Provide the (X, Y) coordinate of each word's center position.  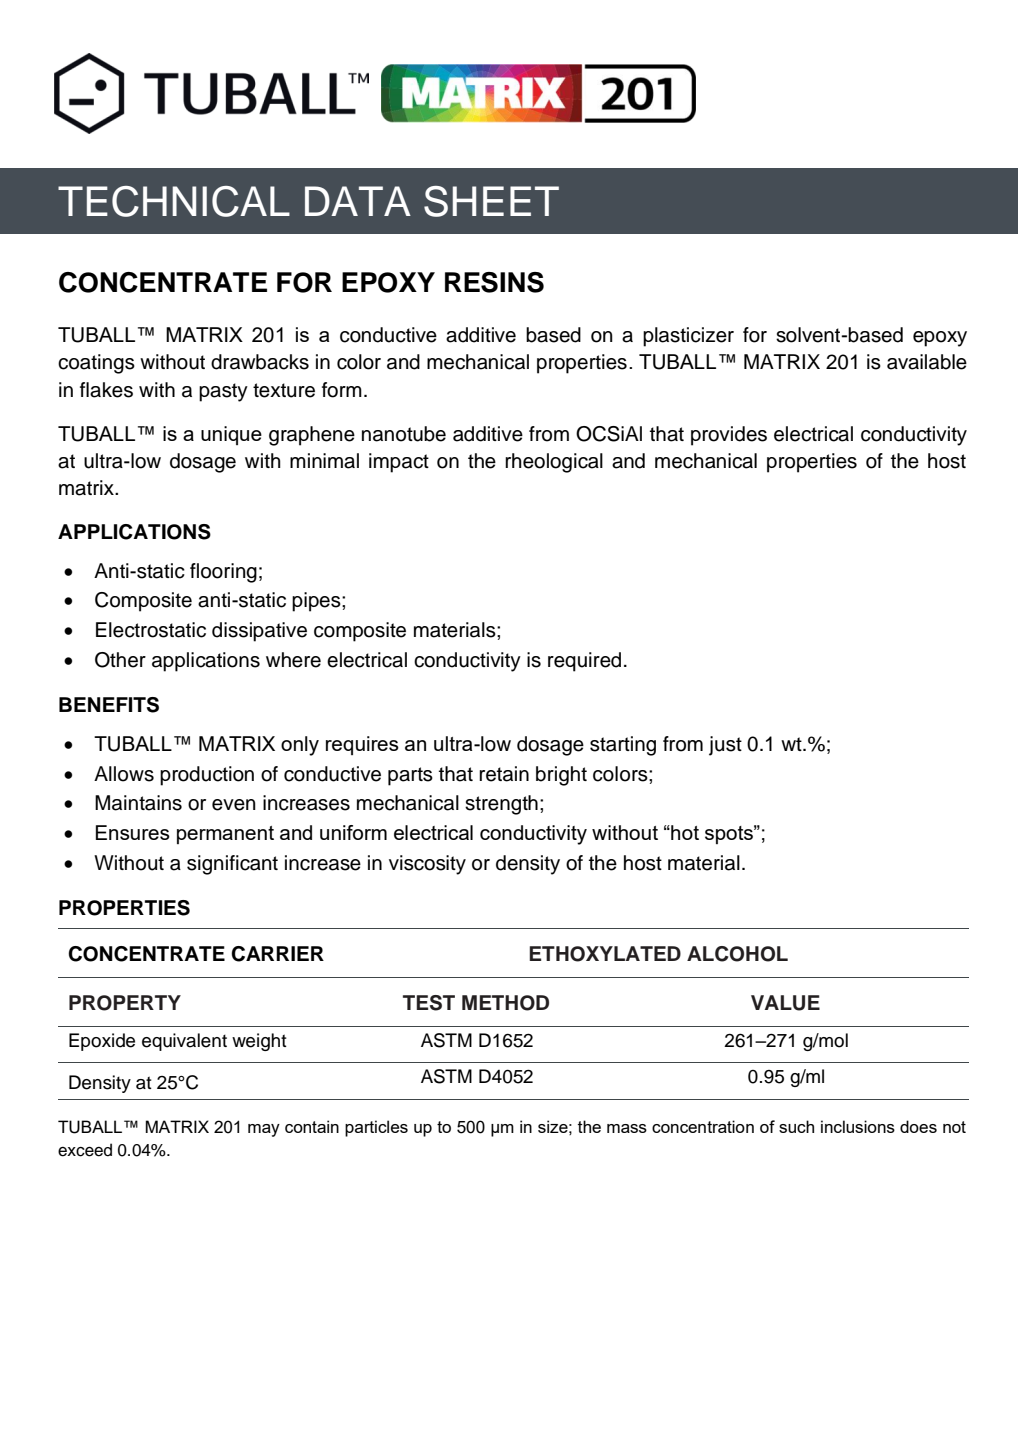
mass (627, 1128)
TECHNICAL (174, 201)
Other (120, 660)
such (796, 1126)
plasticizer (688, 337)
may (264, 1130)
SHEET (491, 201)
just (725, 746)
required (584, 662)
